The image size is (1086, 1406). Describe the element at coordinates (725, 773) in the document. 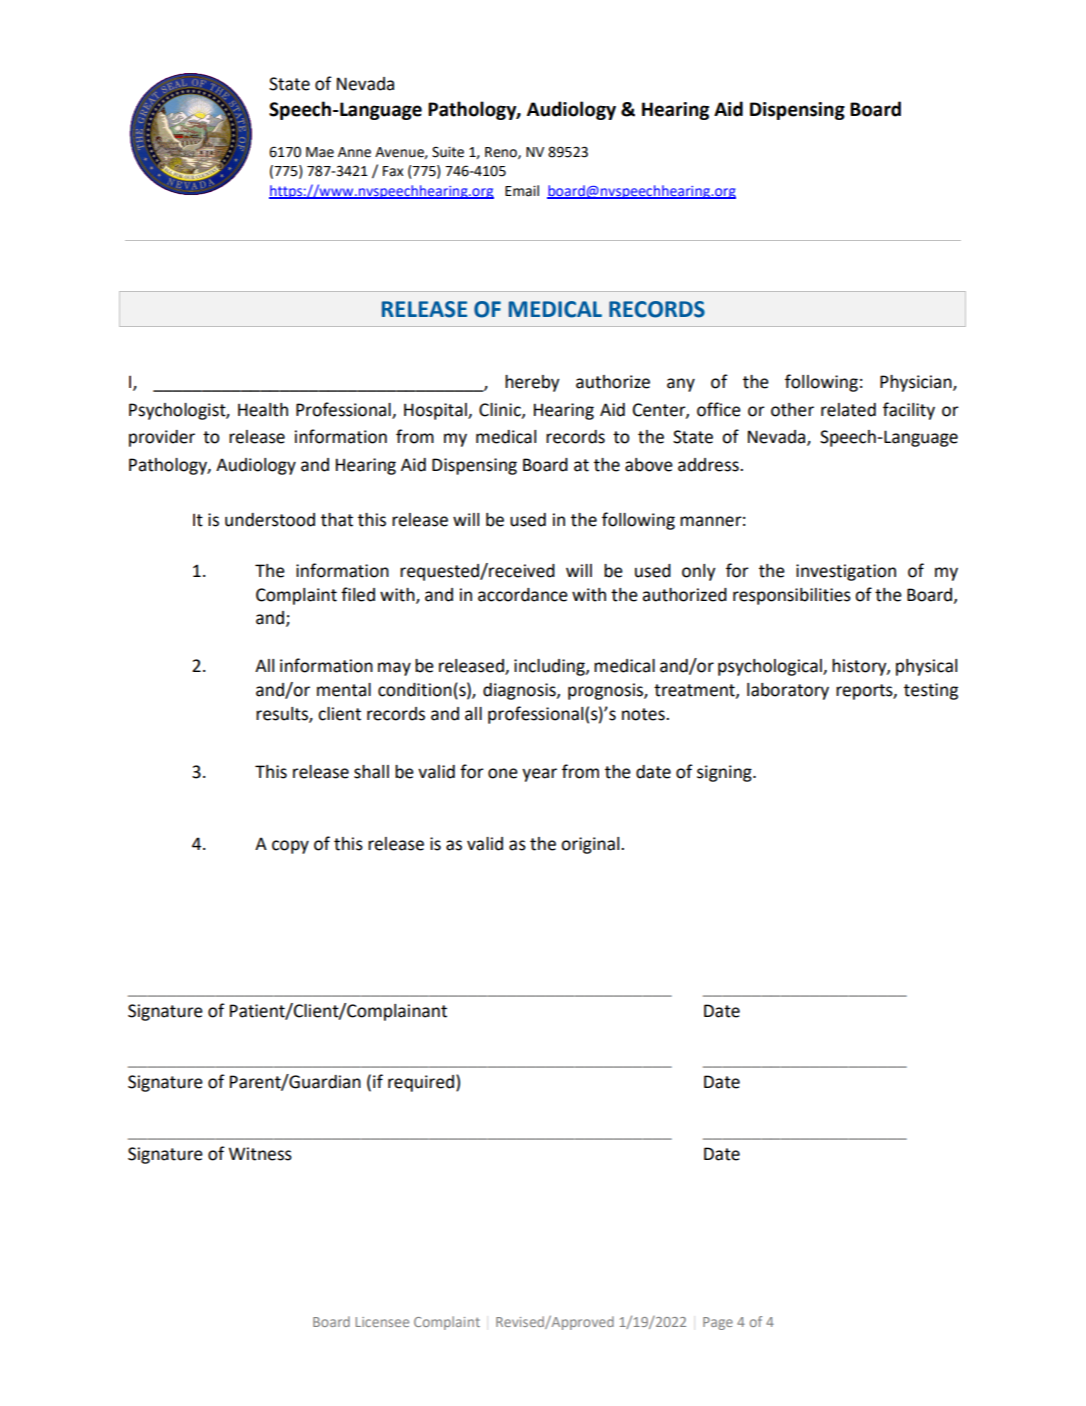

I see `signing` at that location.
